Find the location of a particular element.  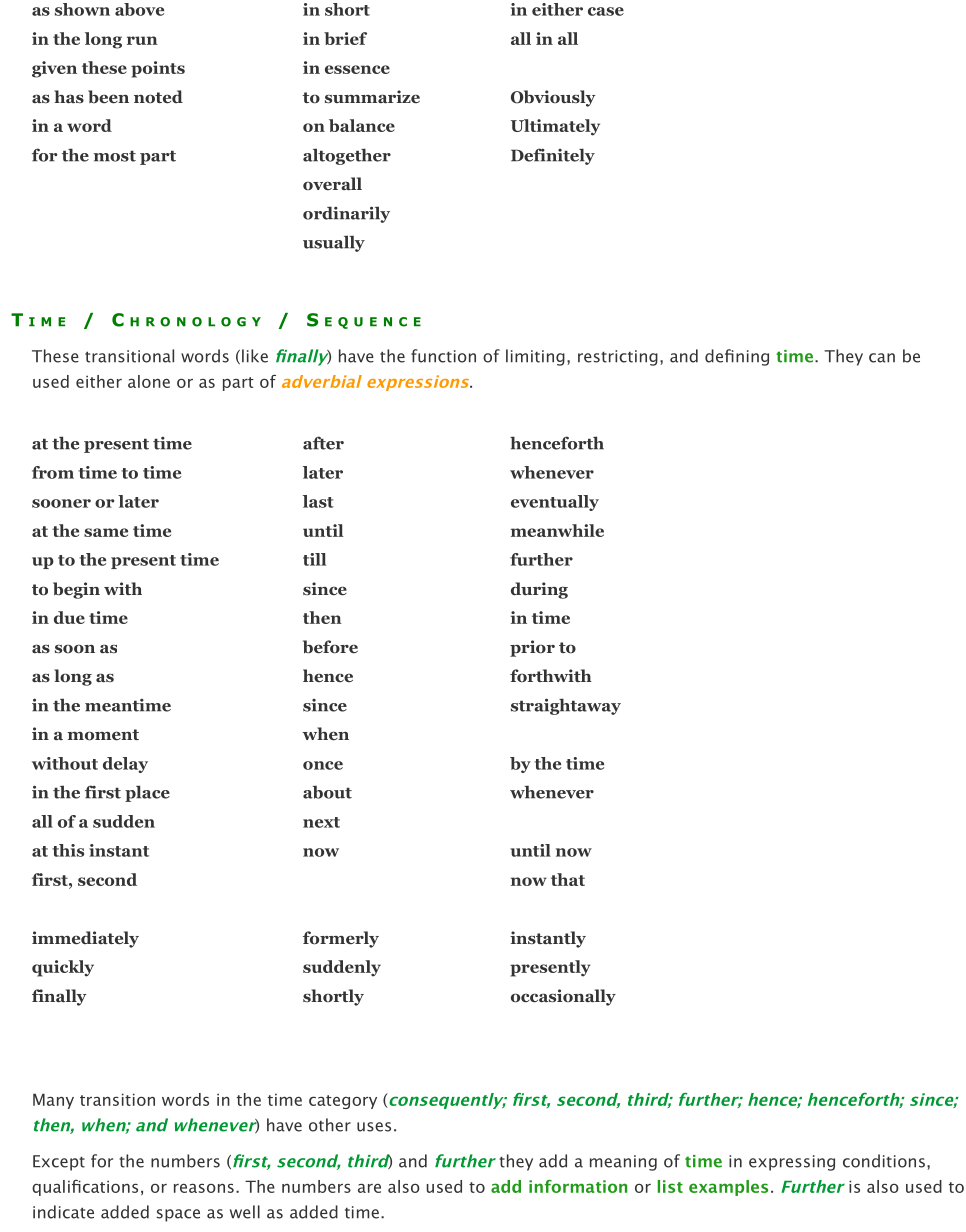

during is located at coordinates (539, 590).
